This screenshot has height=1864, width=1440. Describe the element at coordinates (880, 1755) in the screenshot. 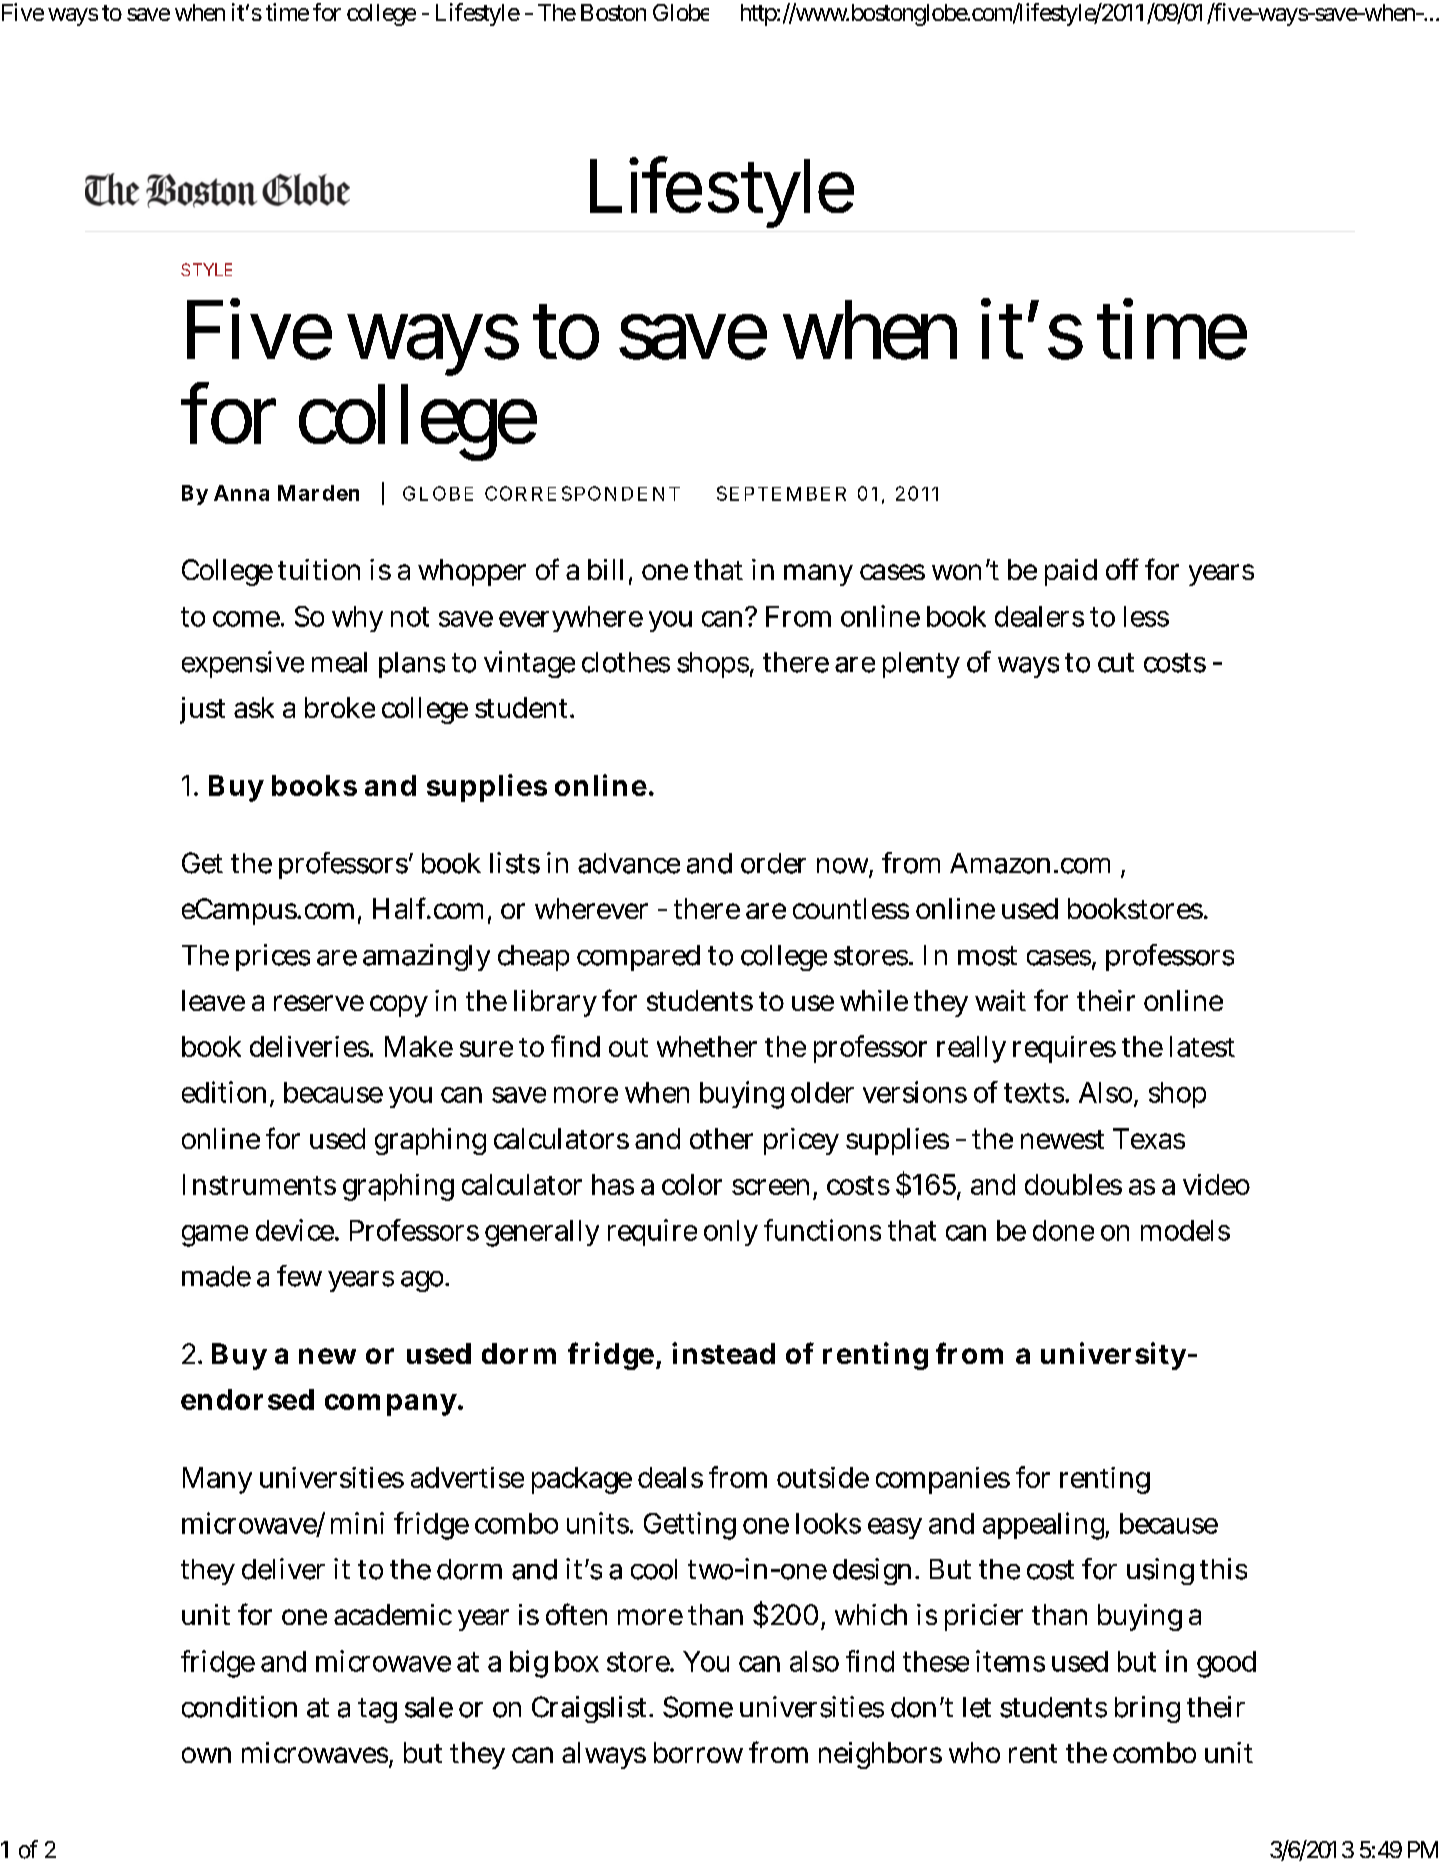

I see `neighbors` at that location.
